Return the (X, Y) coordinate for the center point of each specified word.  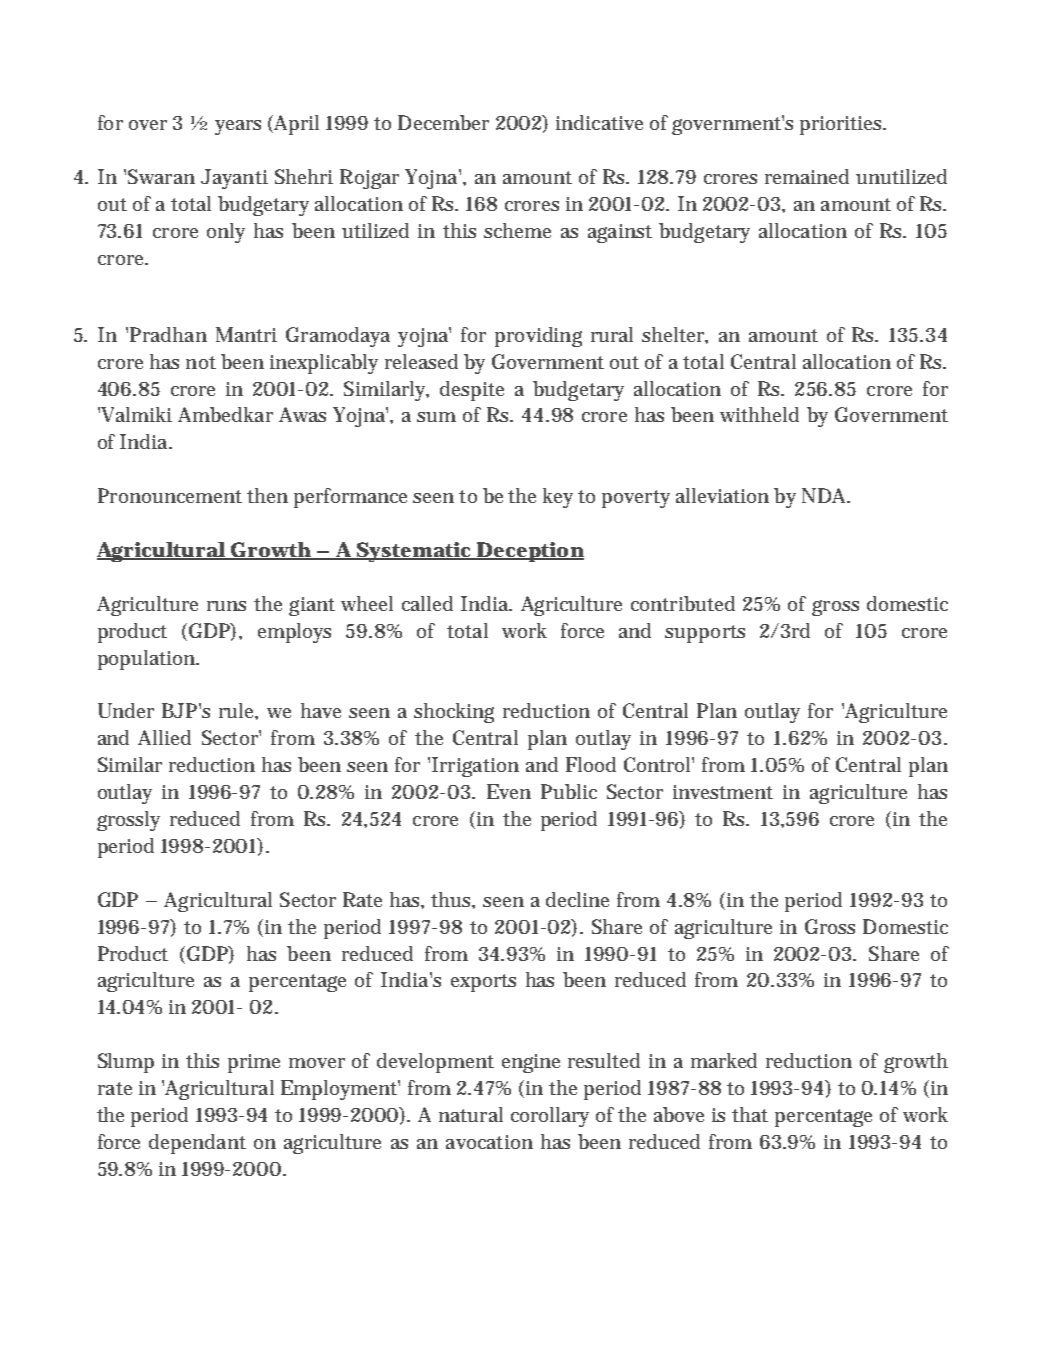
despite (472, 391)
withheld (759, 414)
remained (807, 176)
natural (471, 1114)
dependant (197, 1144)
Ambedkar (225, 414)
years (238, 127)
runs (226, 606)
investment (723, 792)
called (427, 603)
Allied (164, 737)
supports (705, 634)
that (750, 1114)
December (443, 122)
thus (453, 900)
